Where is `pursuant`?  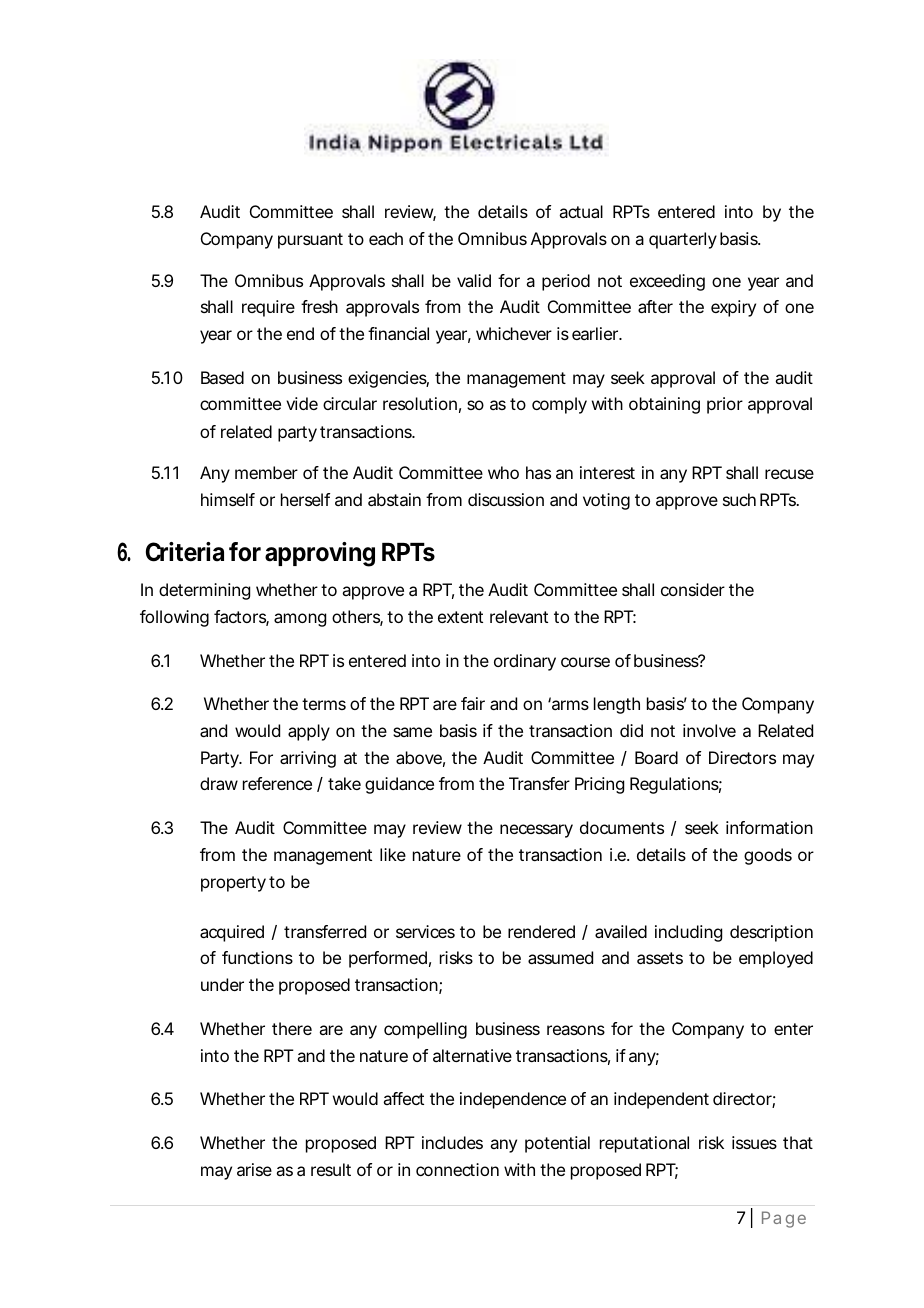 pursuant is located at coordinates (310, 241).
